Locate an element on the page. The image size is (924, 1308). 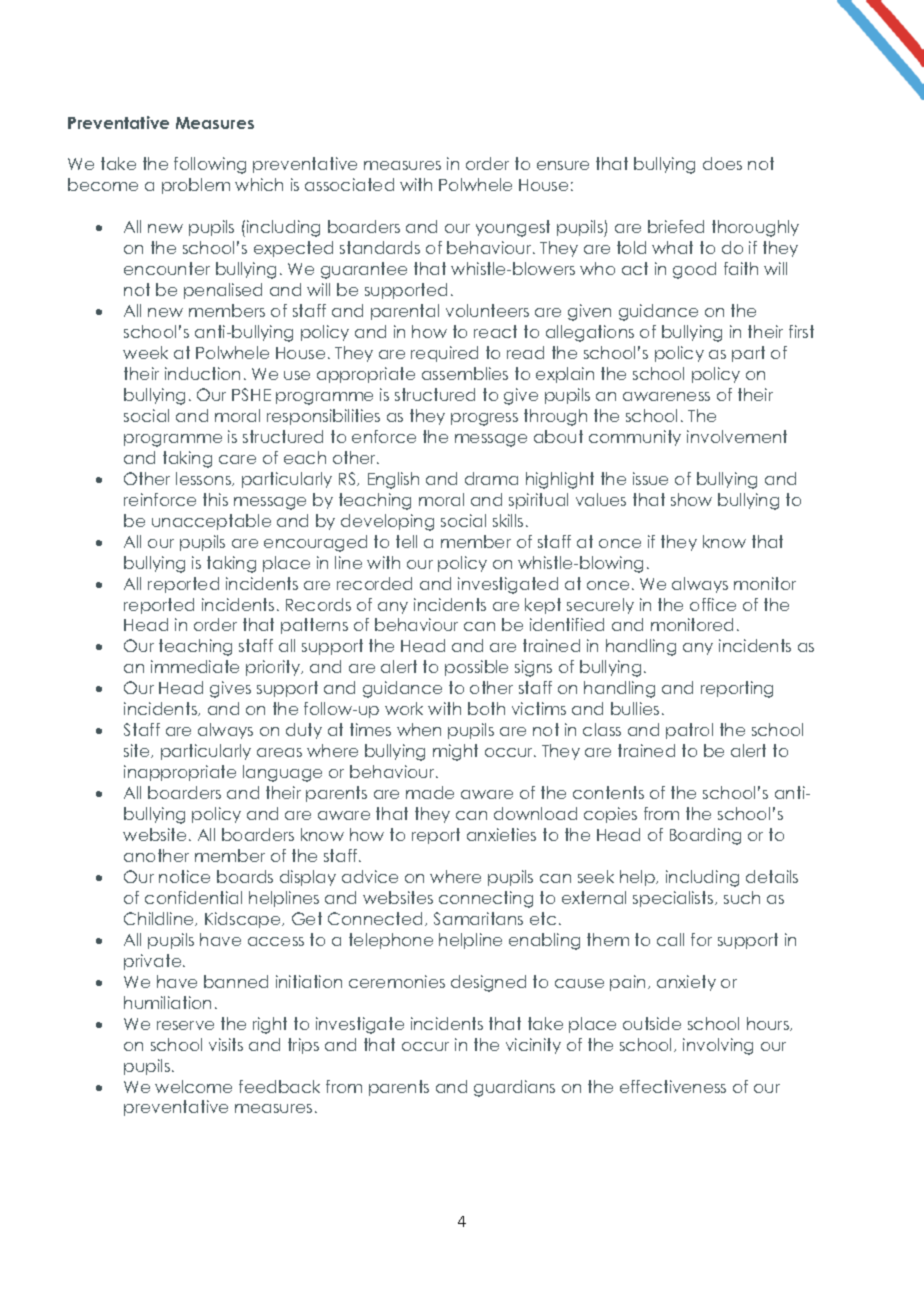
lessons is located at coordinates (205, 479).
